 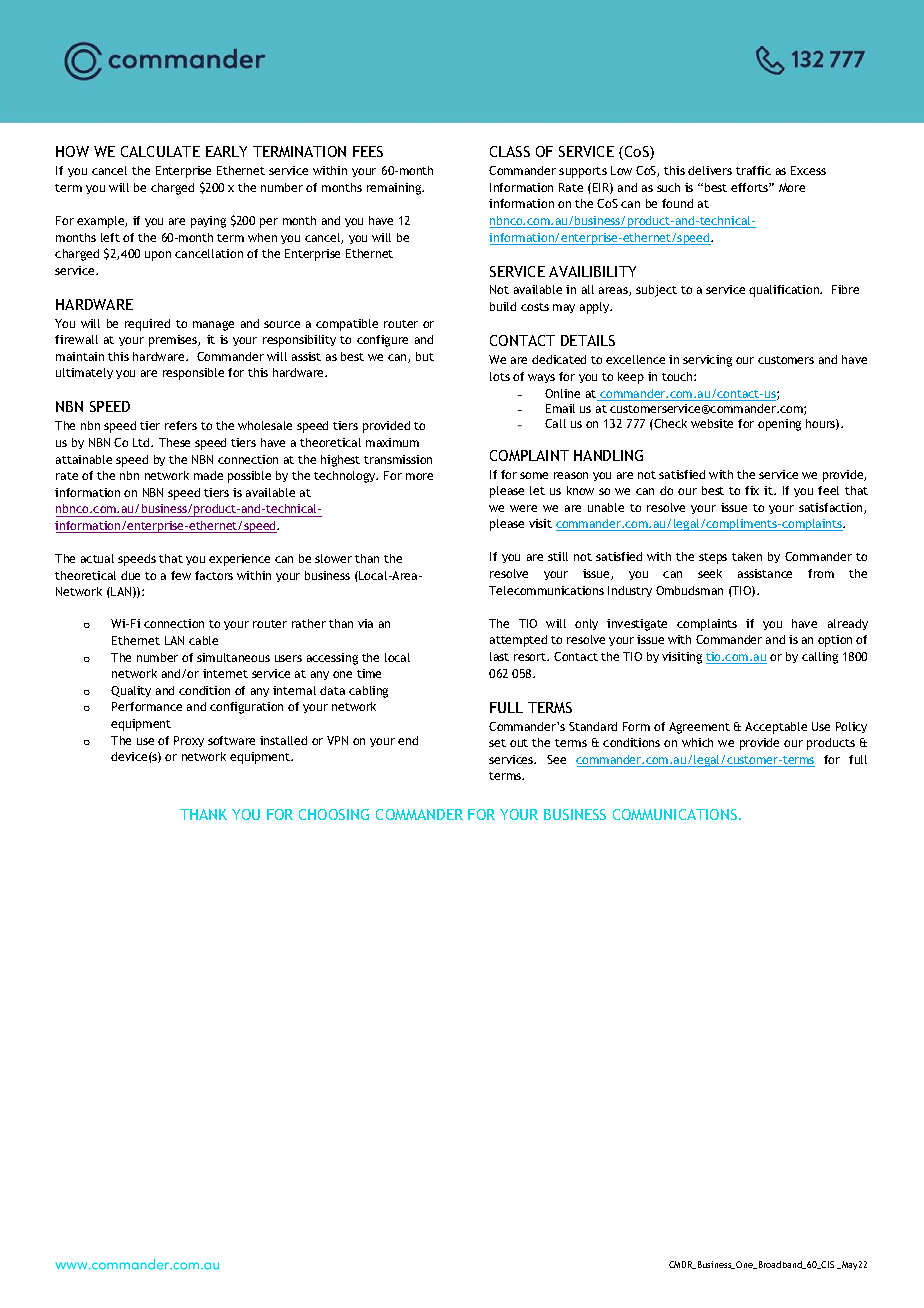 I want to click on set, so click(x=497, y=743).
